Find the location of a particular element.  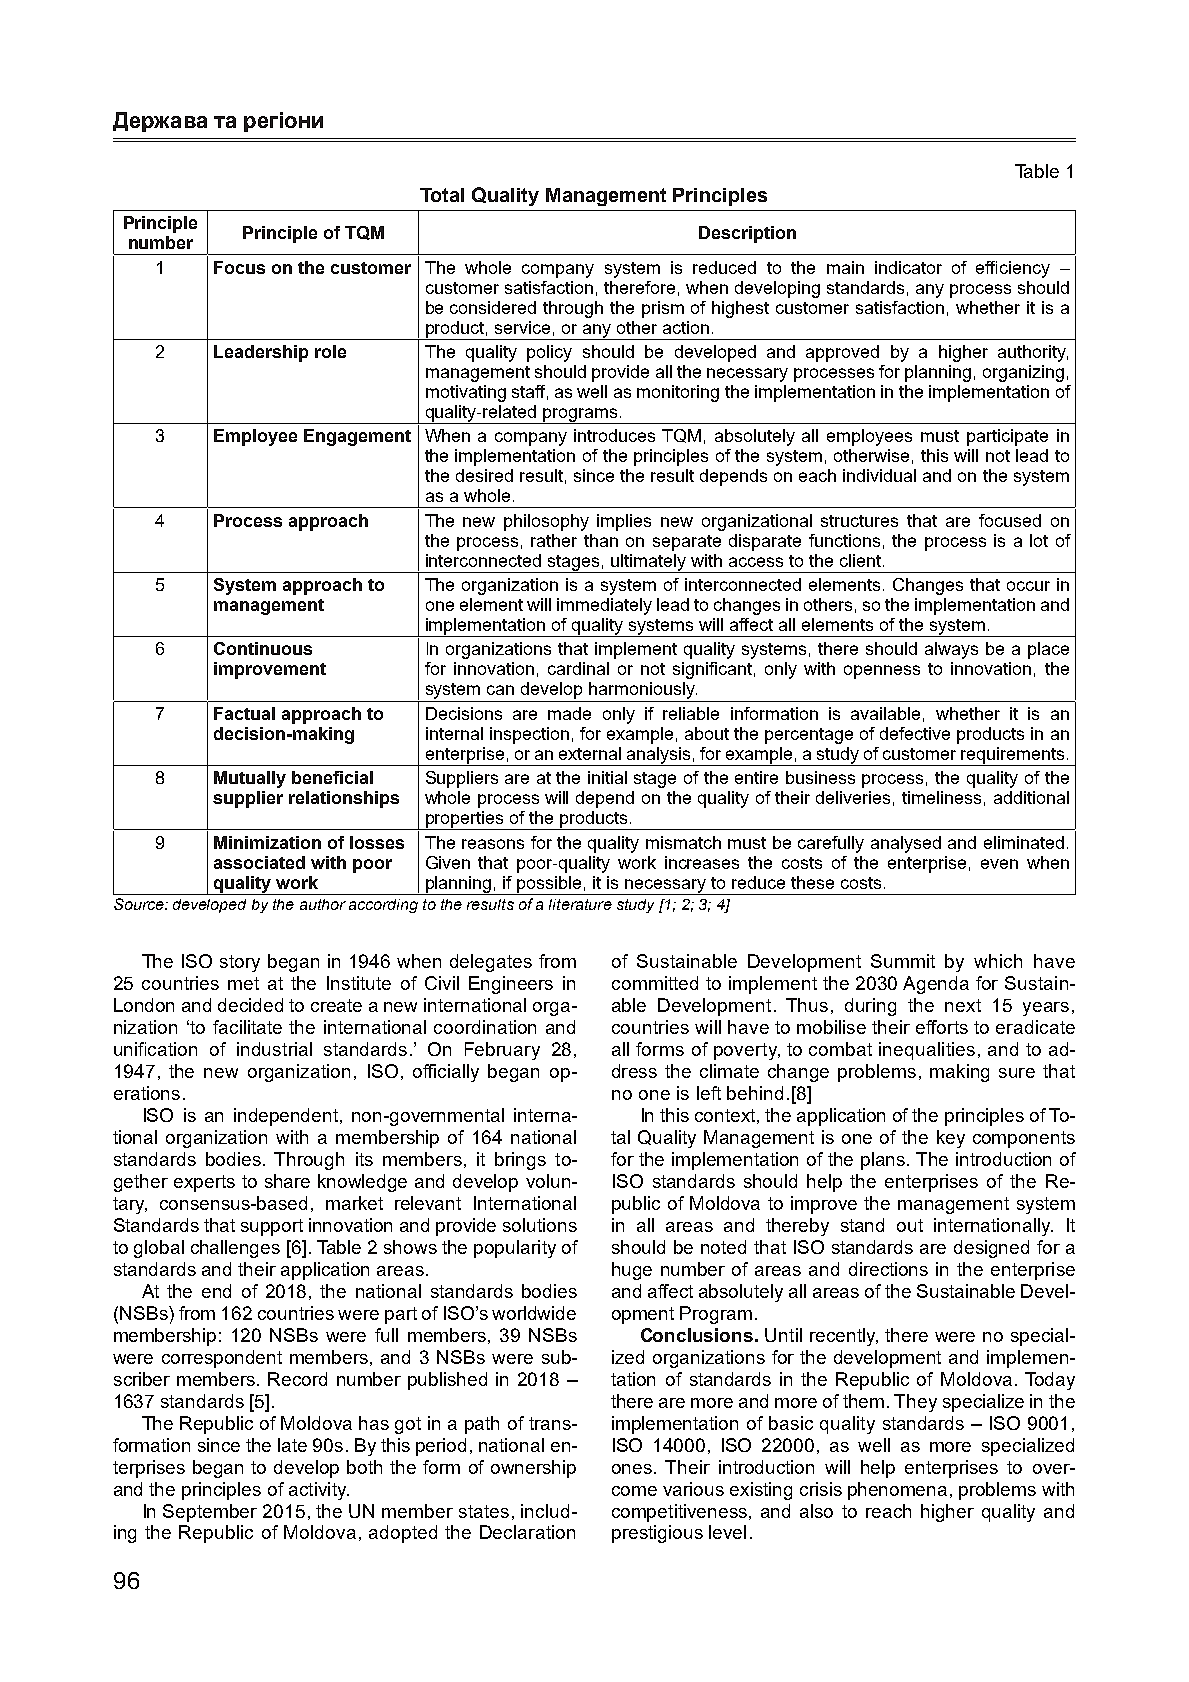

always is located at coordinates (951, 650).
